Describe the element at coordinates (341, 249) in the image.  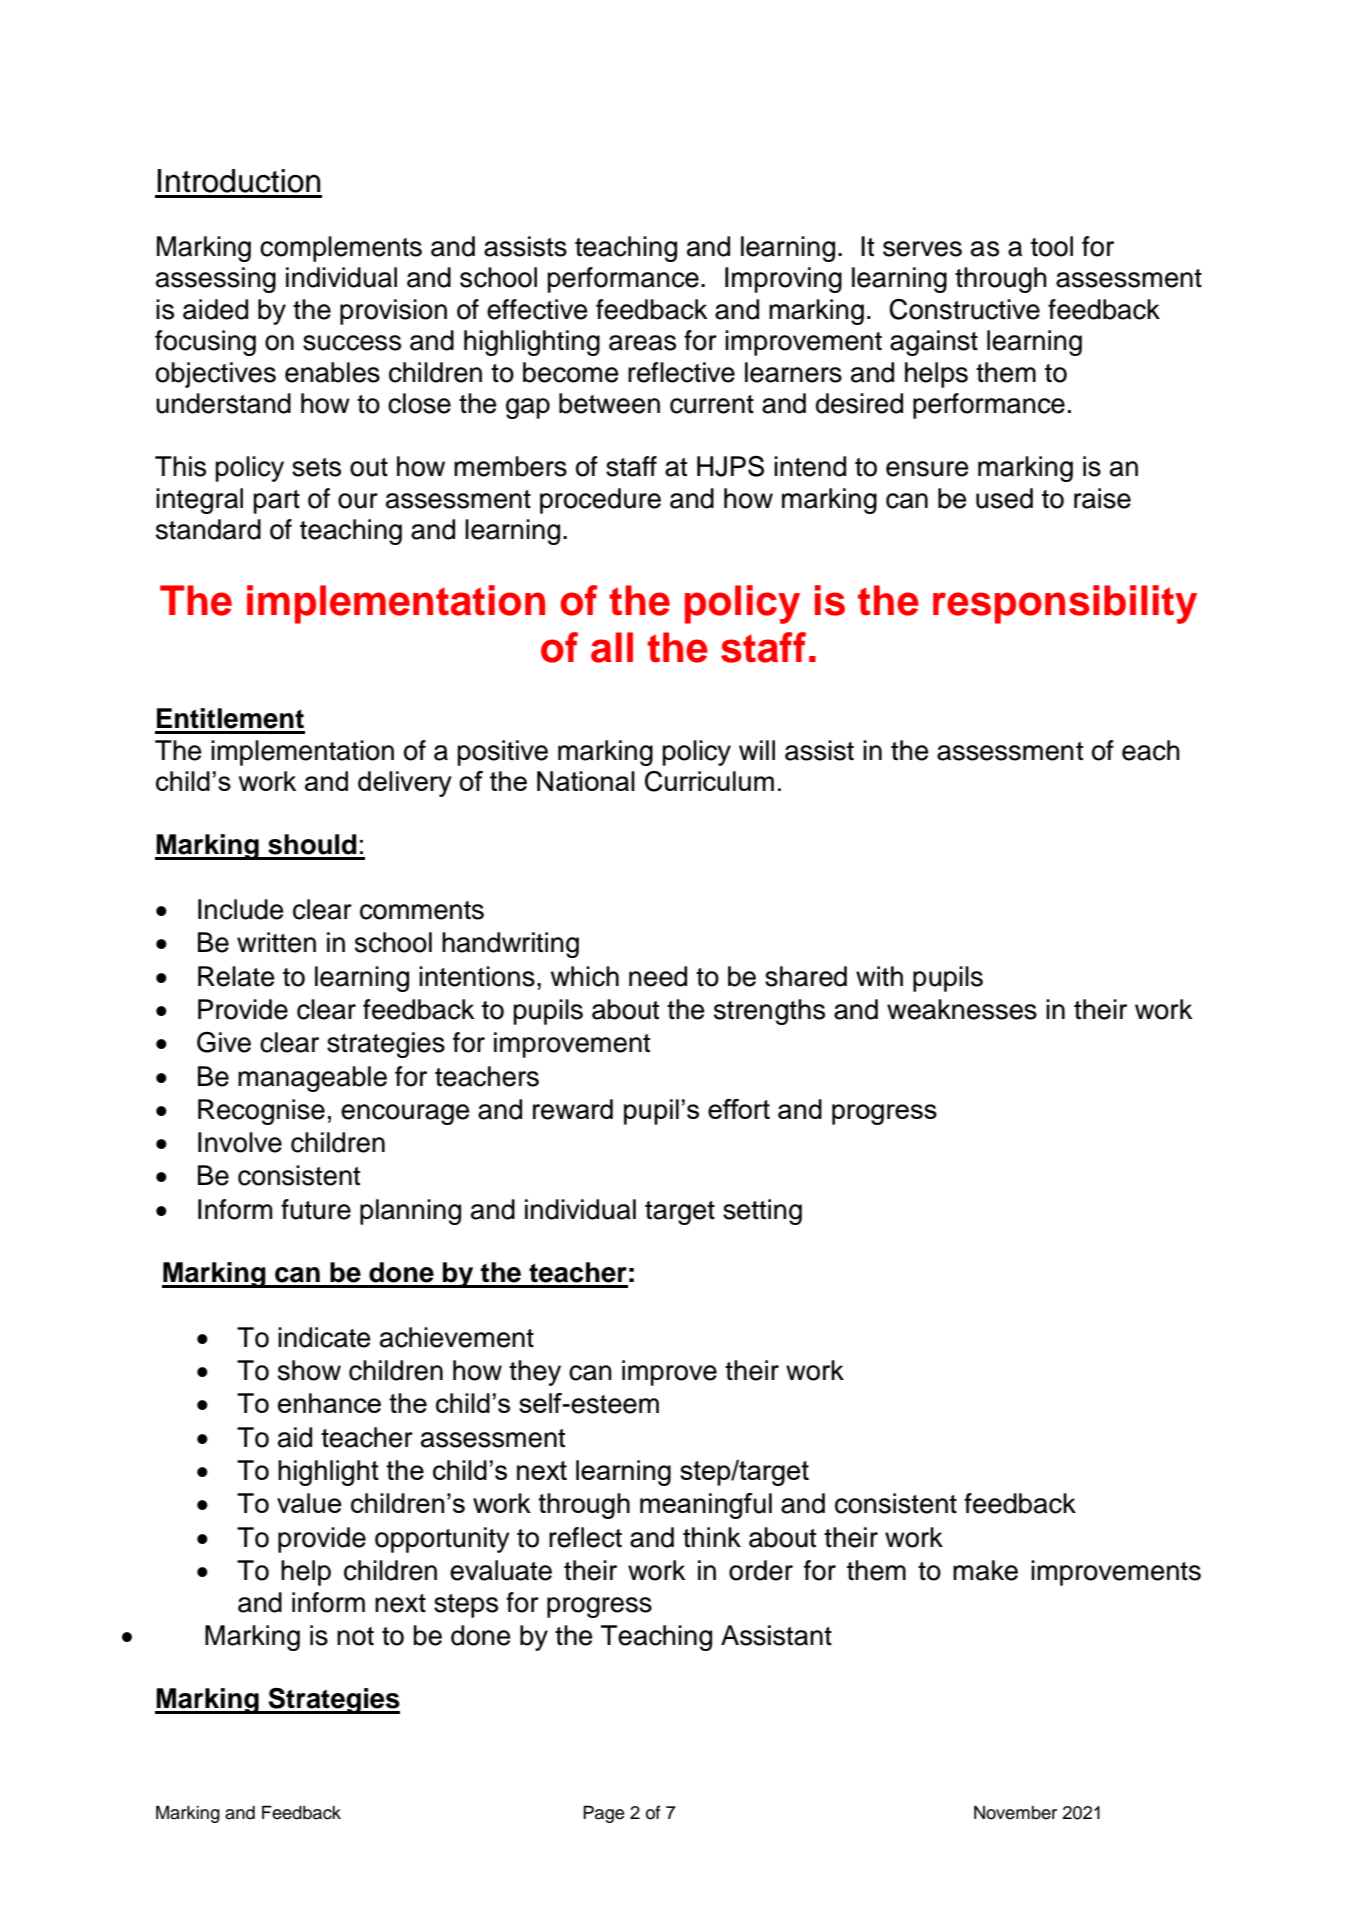
I see `complements` at that location.
